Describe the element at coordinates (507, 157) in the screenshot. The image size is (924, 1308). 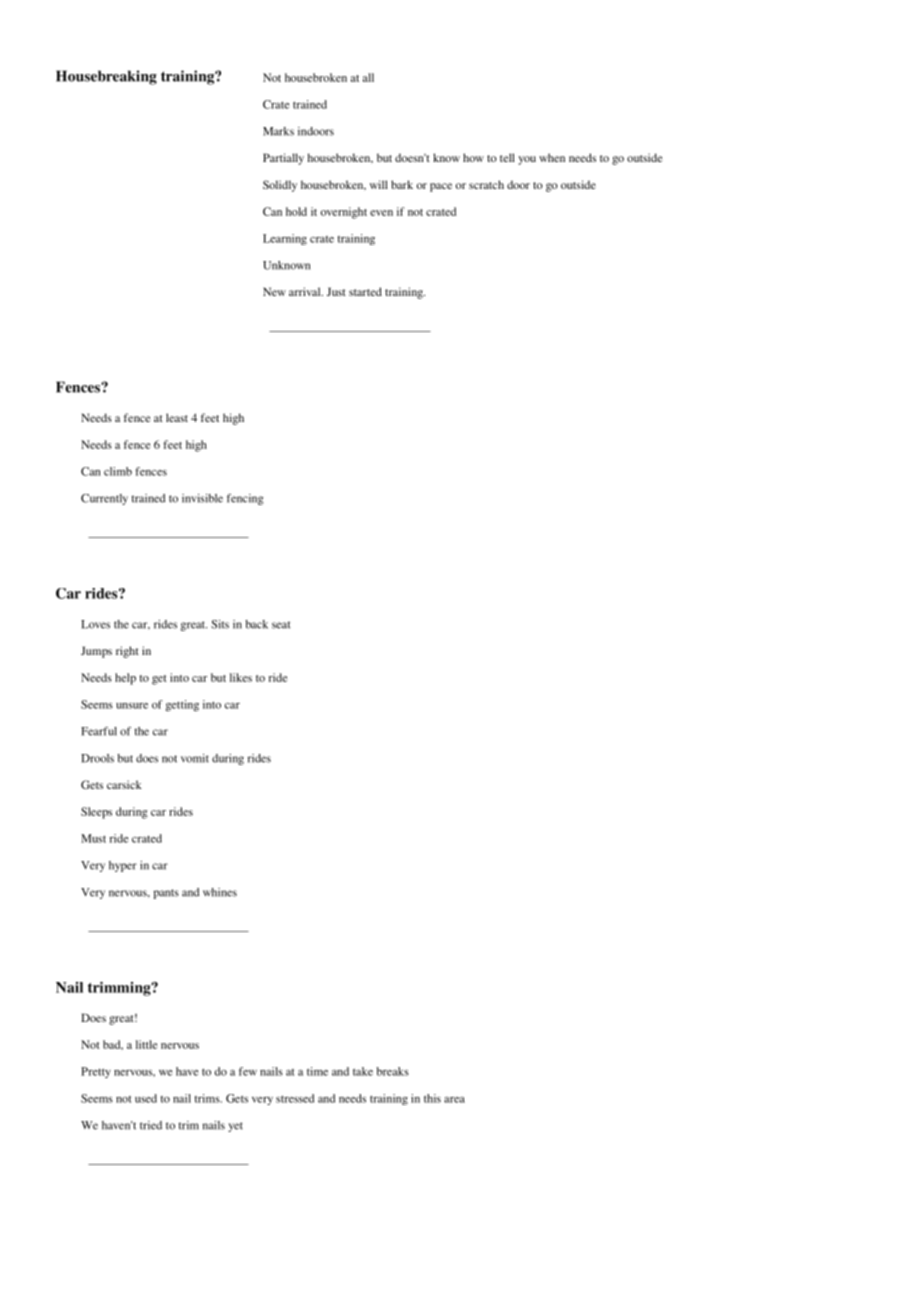
I see `tell` at that location.
